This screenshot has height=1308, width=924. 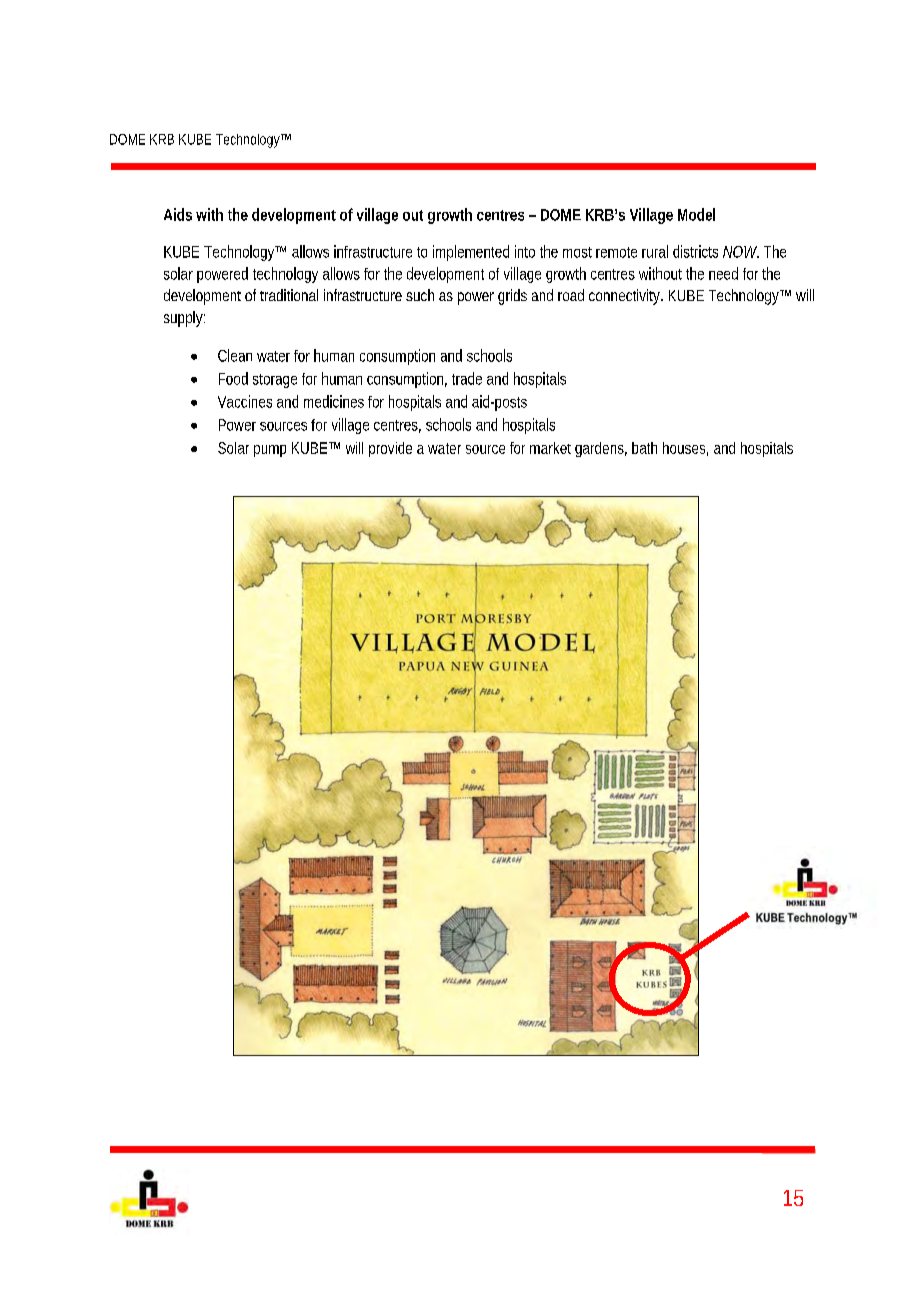 I want to click on Model, so click(x=696, y=214).
